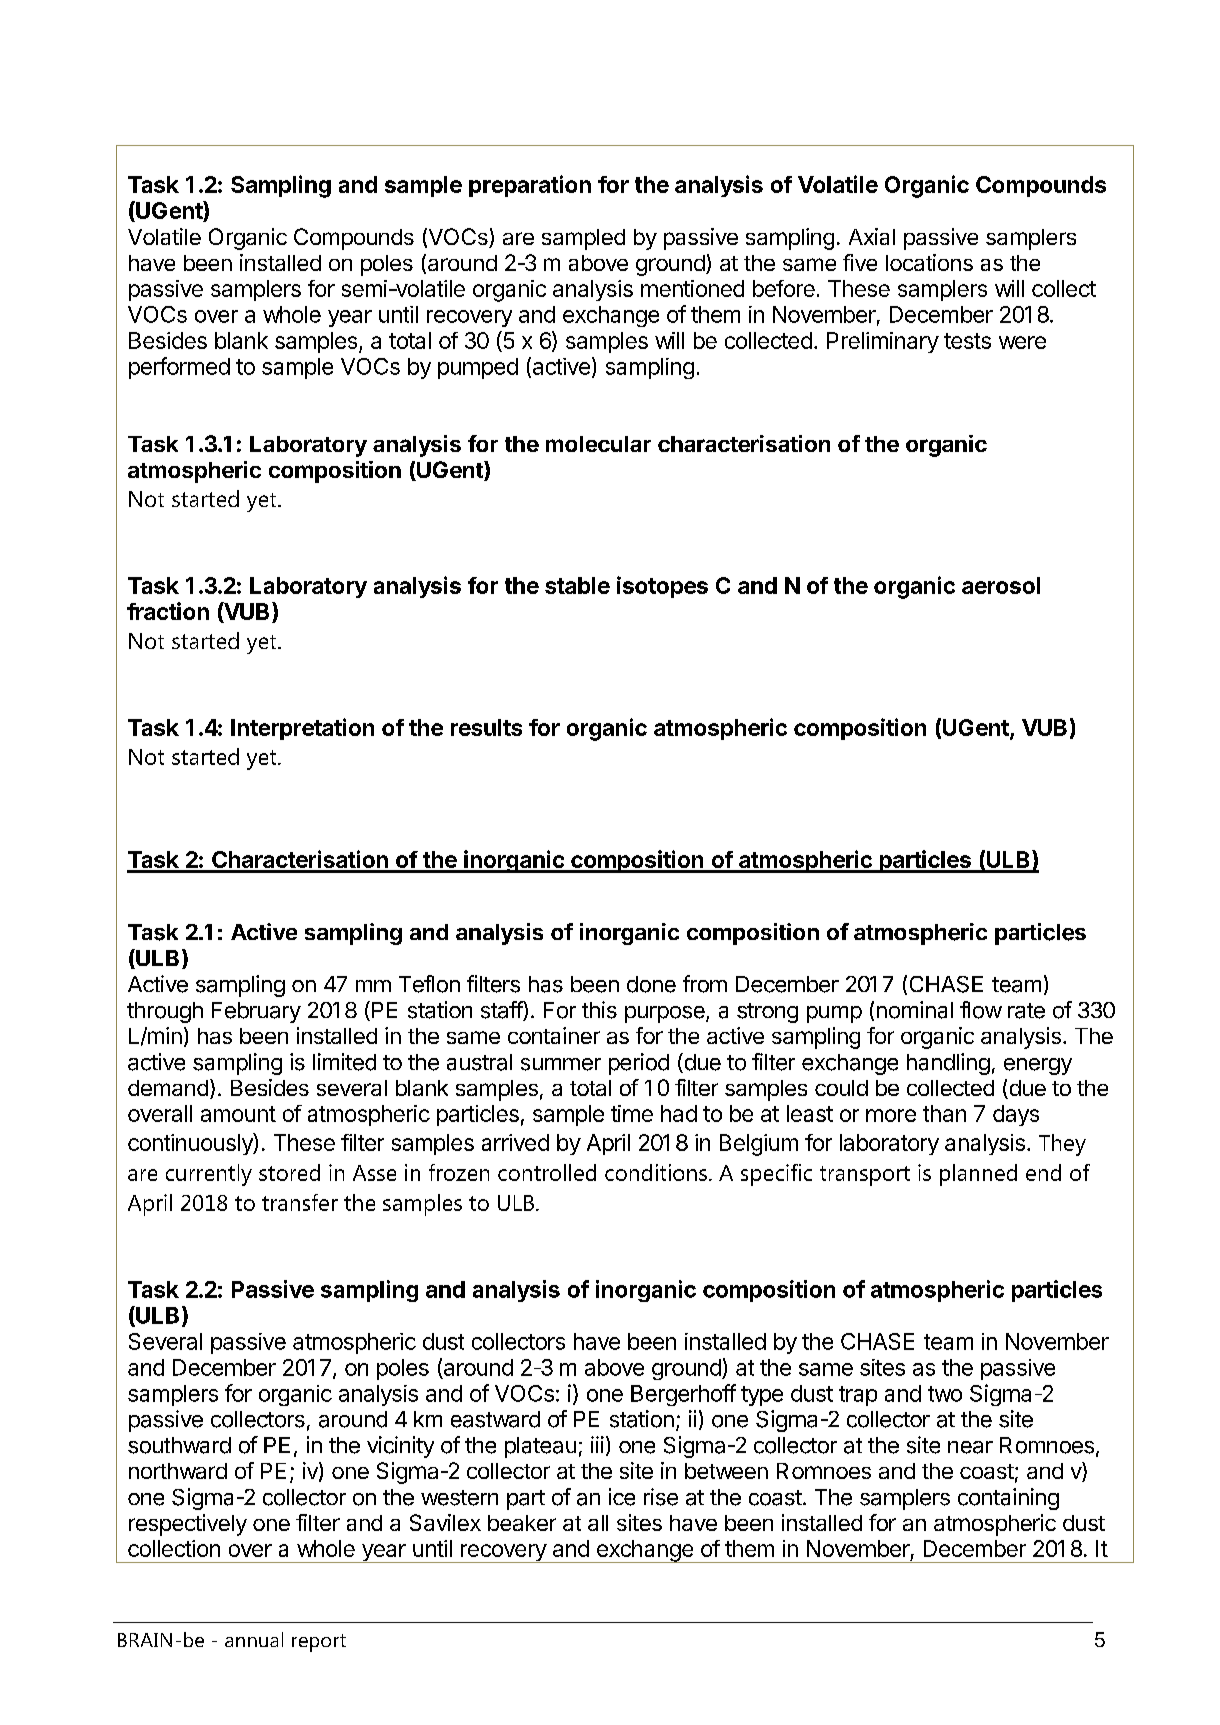  I want to click on containing, so click(1008, 1499).
